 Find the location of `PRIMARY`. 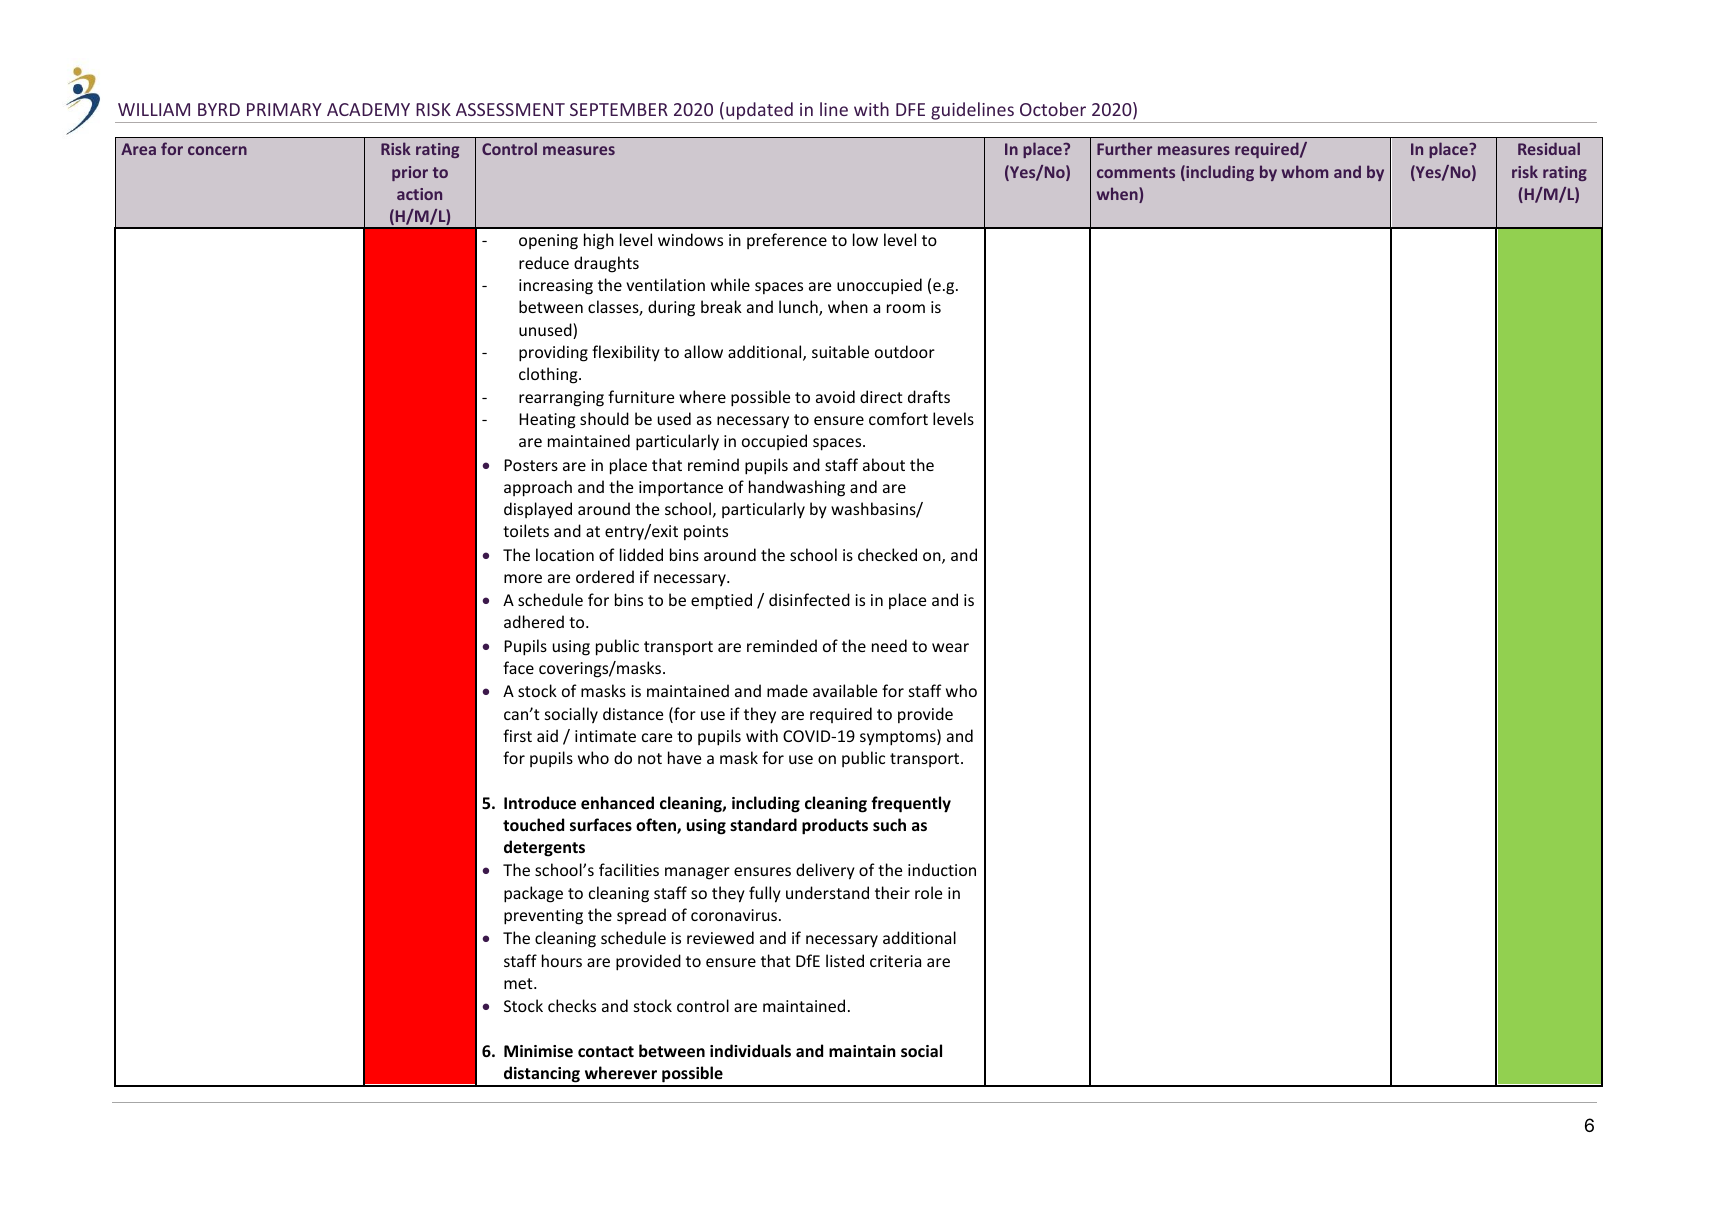

PRIMARY is located at coordinates (284, 109).
